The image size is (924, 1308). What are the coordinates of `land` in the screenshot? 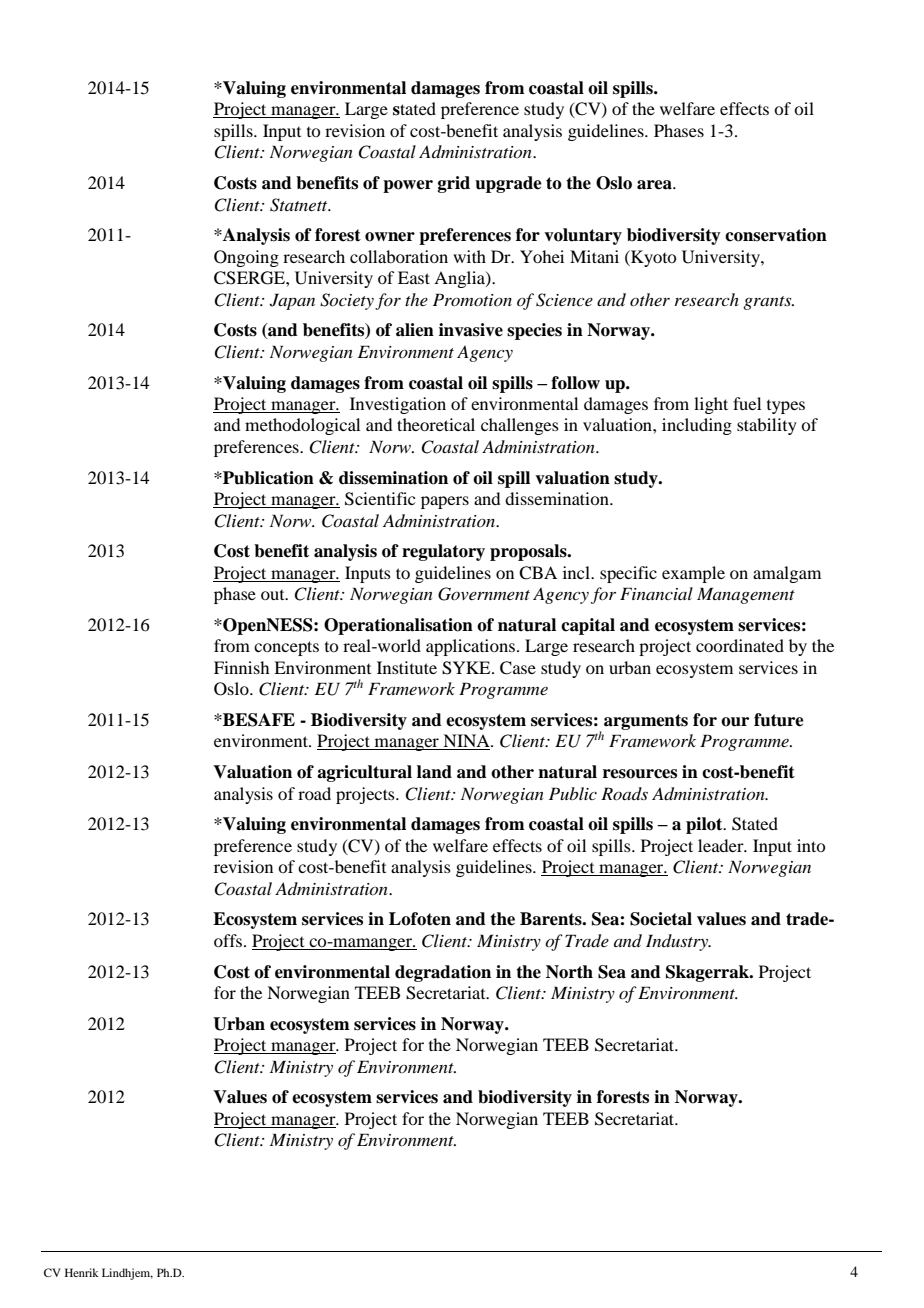 It's located at (434, 772).
